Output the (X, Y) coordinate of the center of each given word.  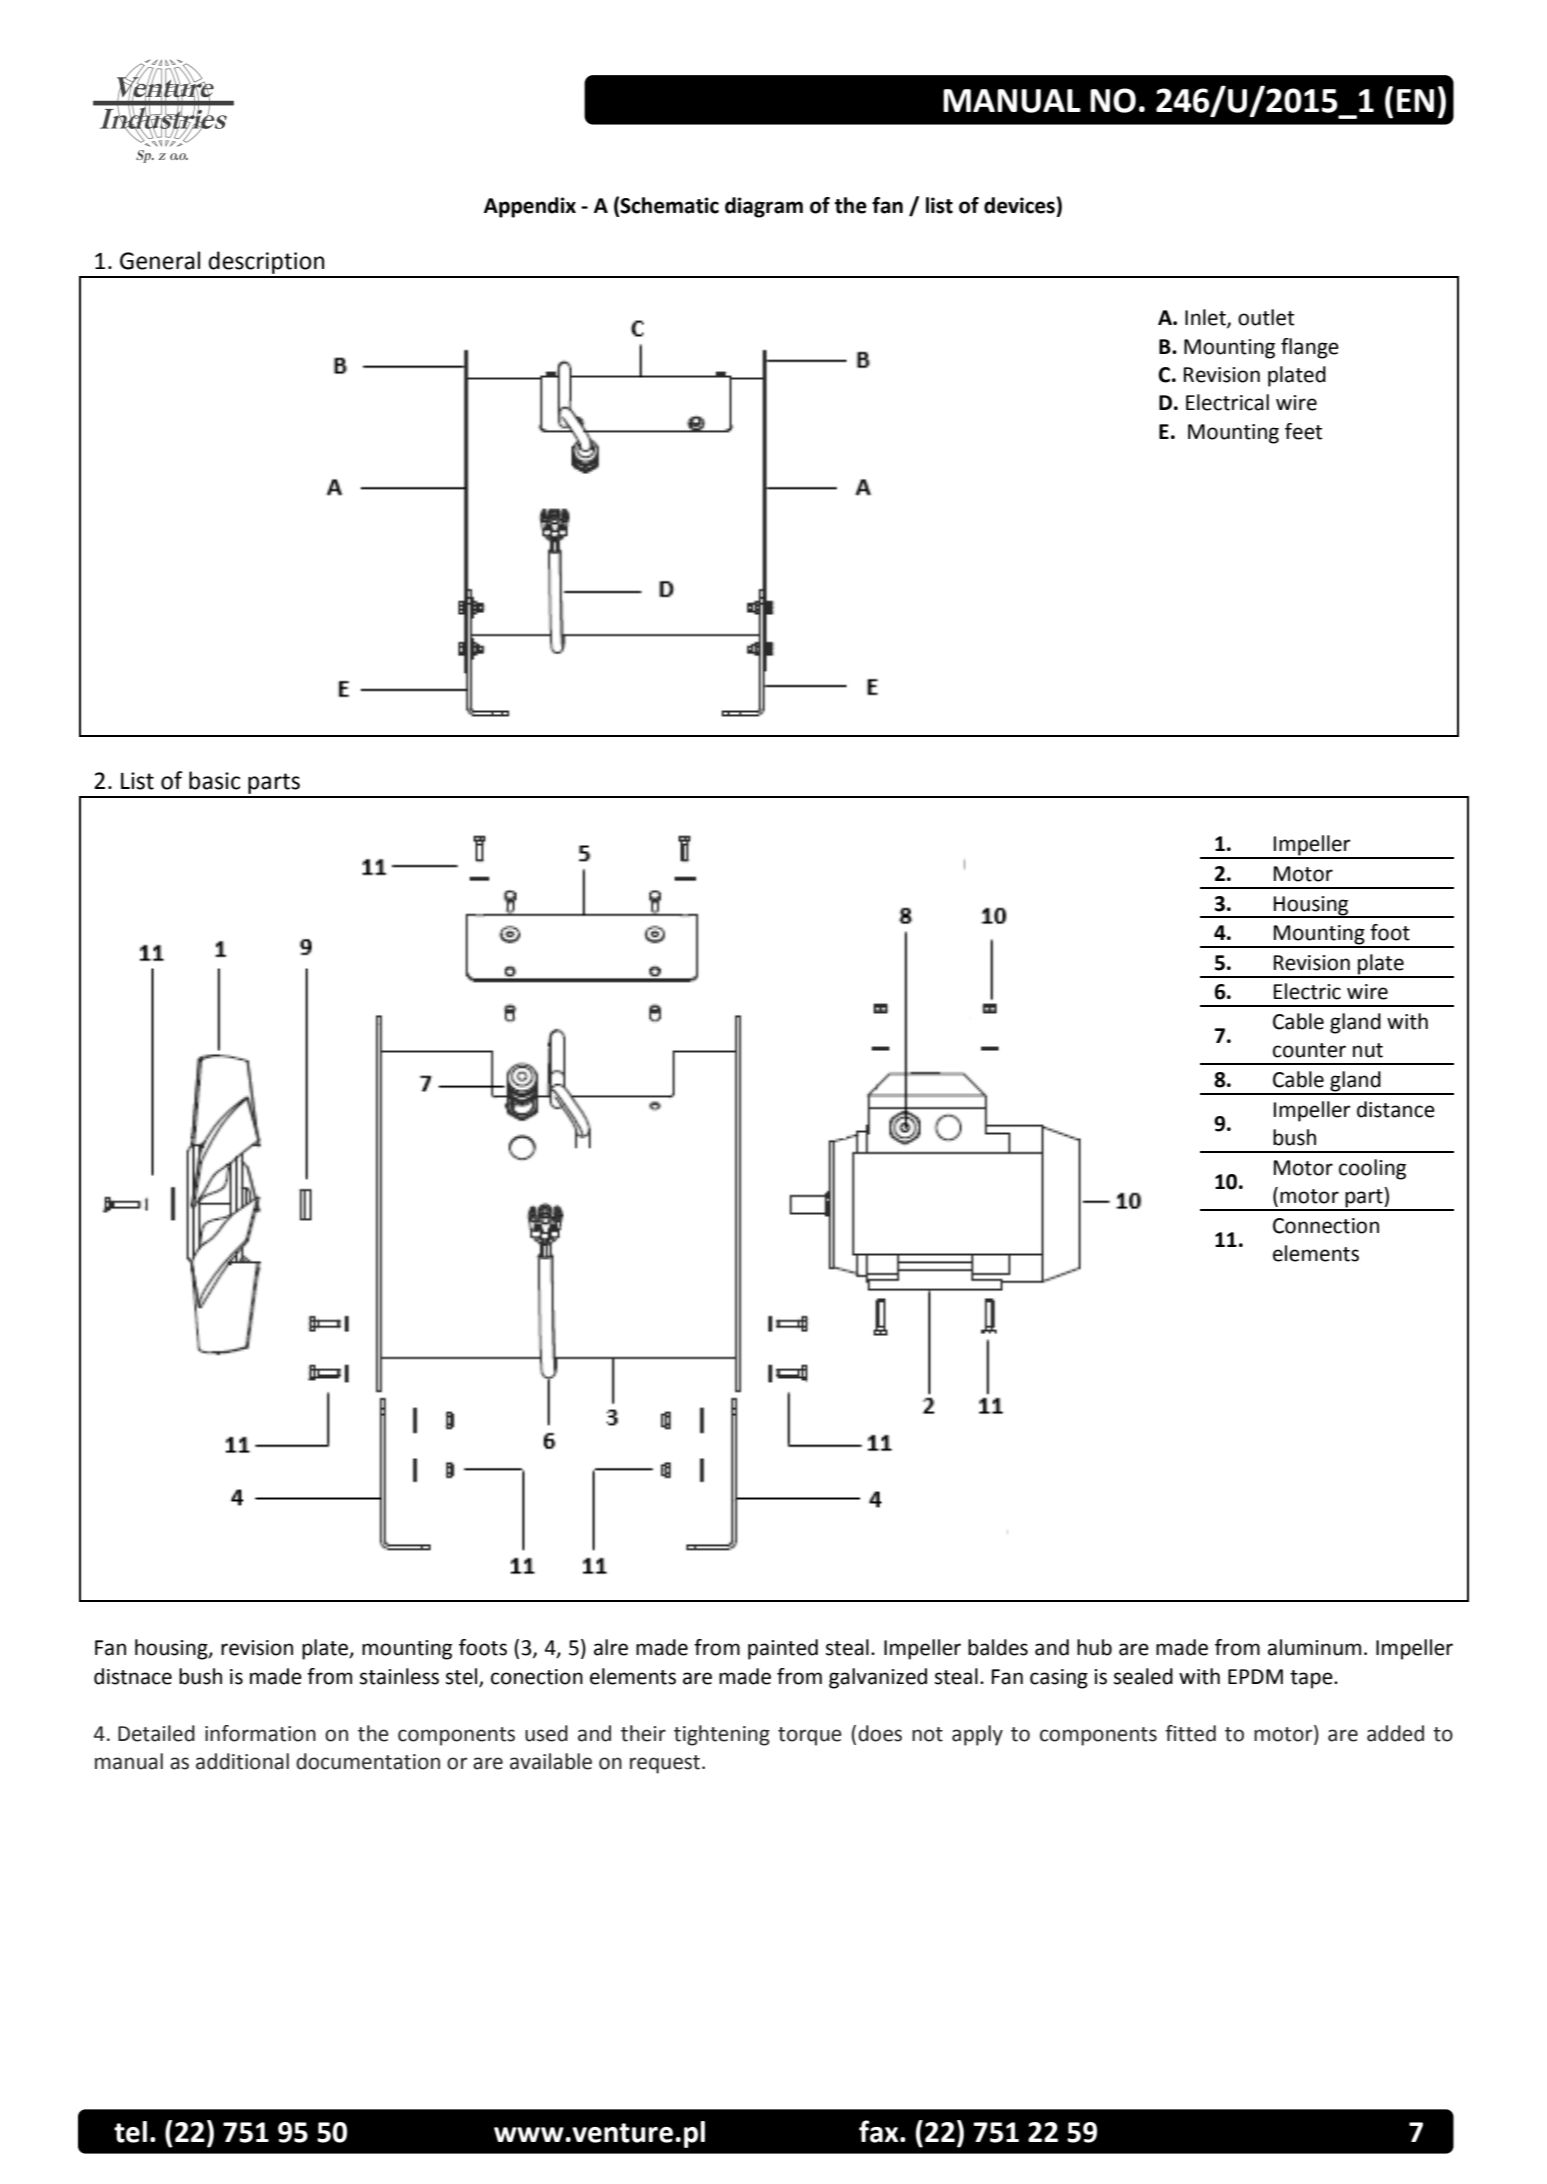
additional (242, 1761)
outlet (1266, 317)
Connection (1326, 1226)
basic (215, 780)
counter (1309, 1050)
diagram (764, 207)
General (160, 260)
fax (880, 2131)
